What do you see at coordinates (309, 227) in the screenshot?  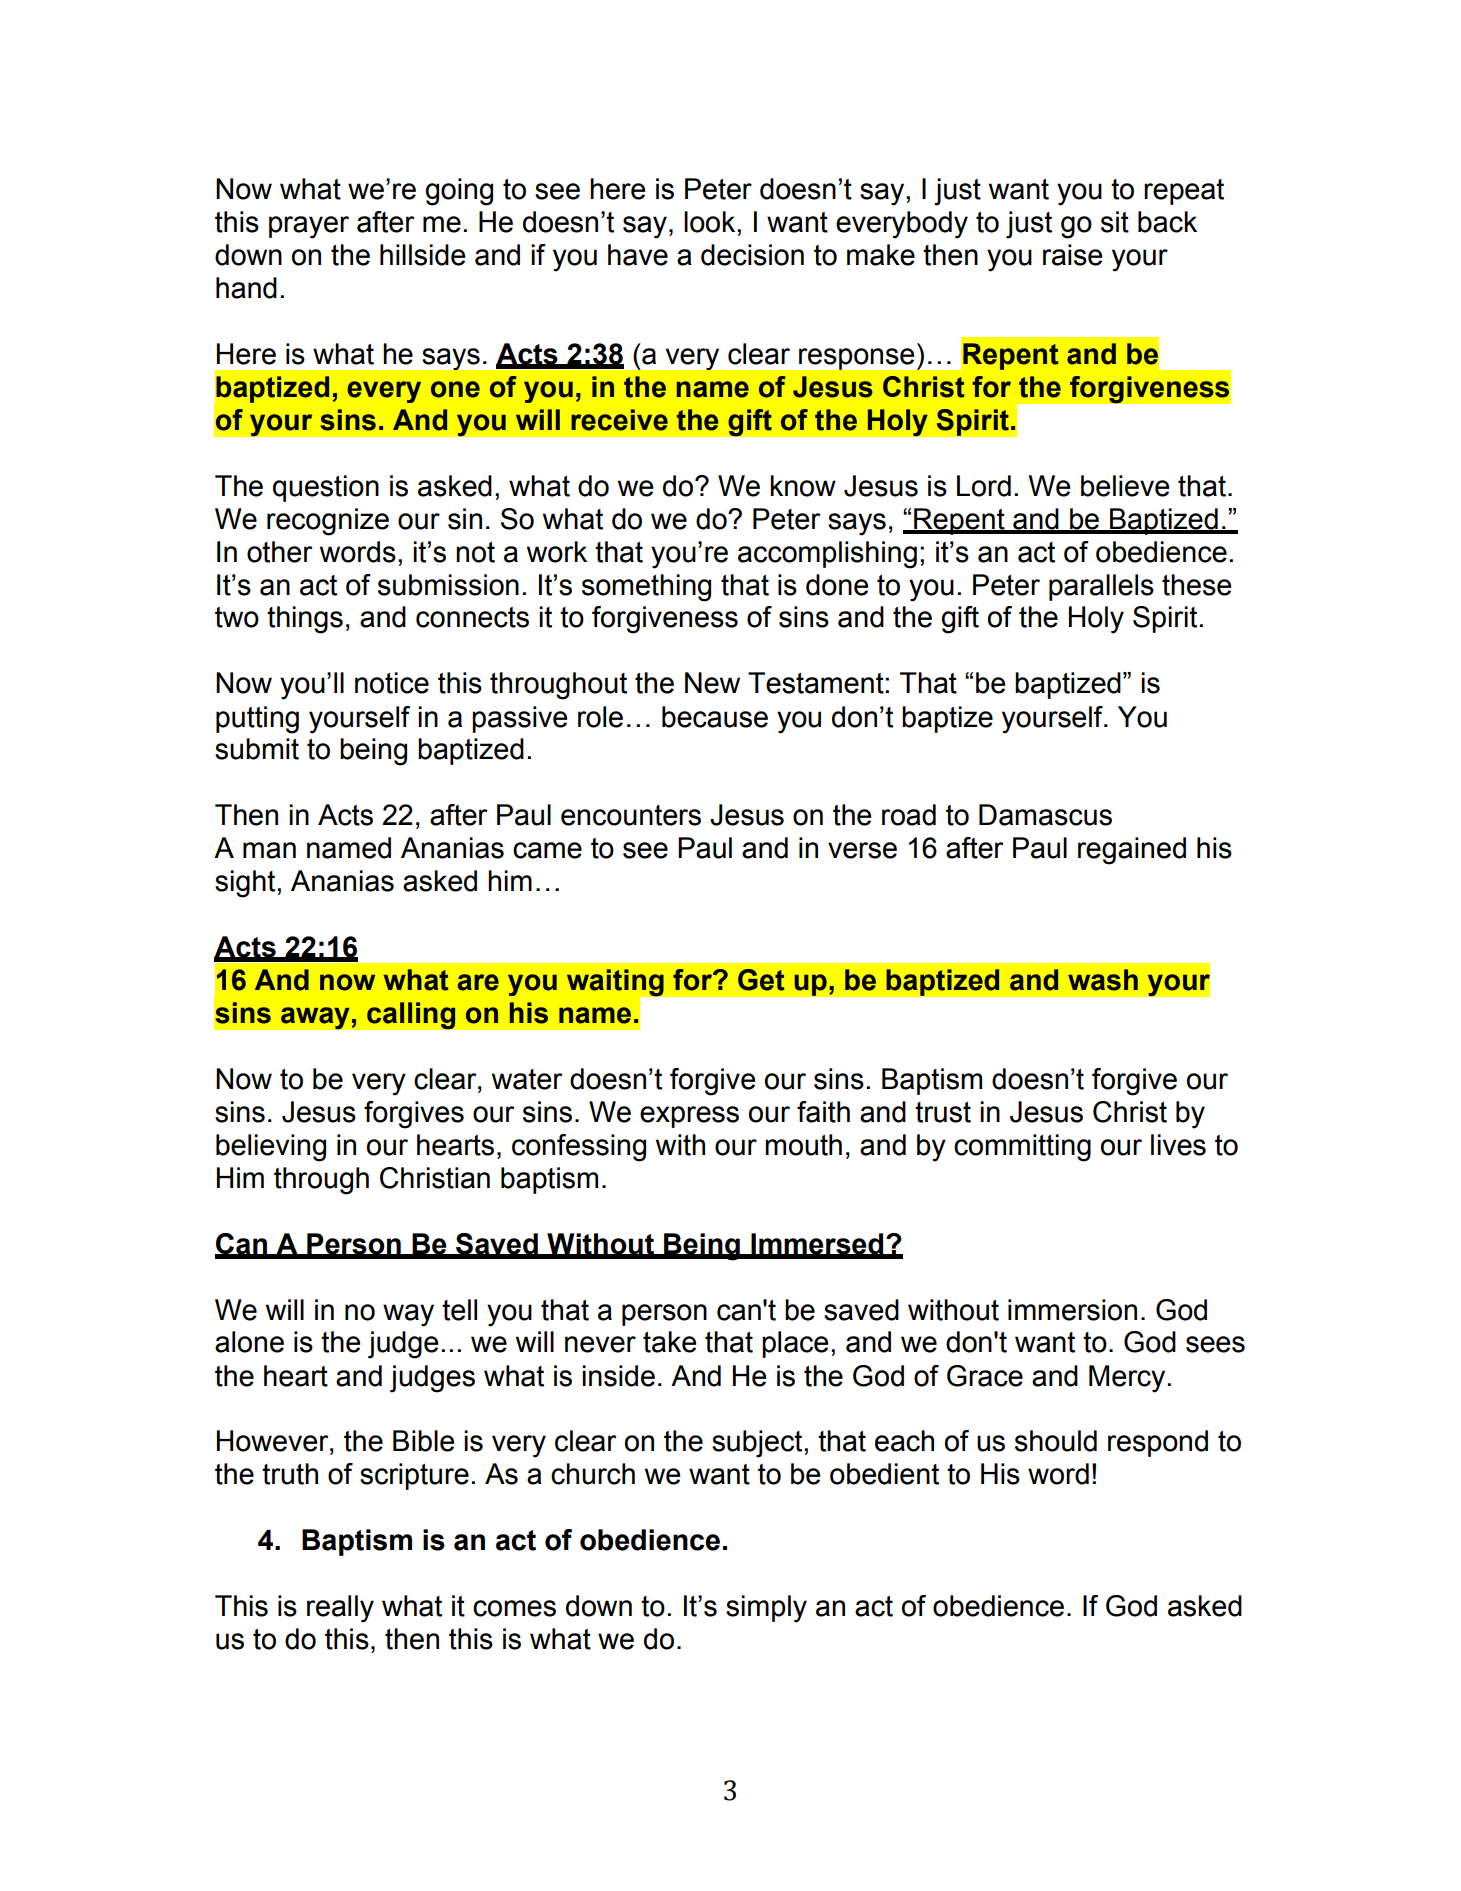 I see `prayer` at bounding box center [309, 227].
